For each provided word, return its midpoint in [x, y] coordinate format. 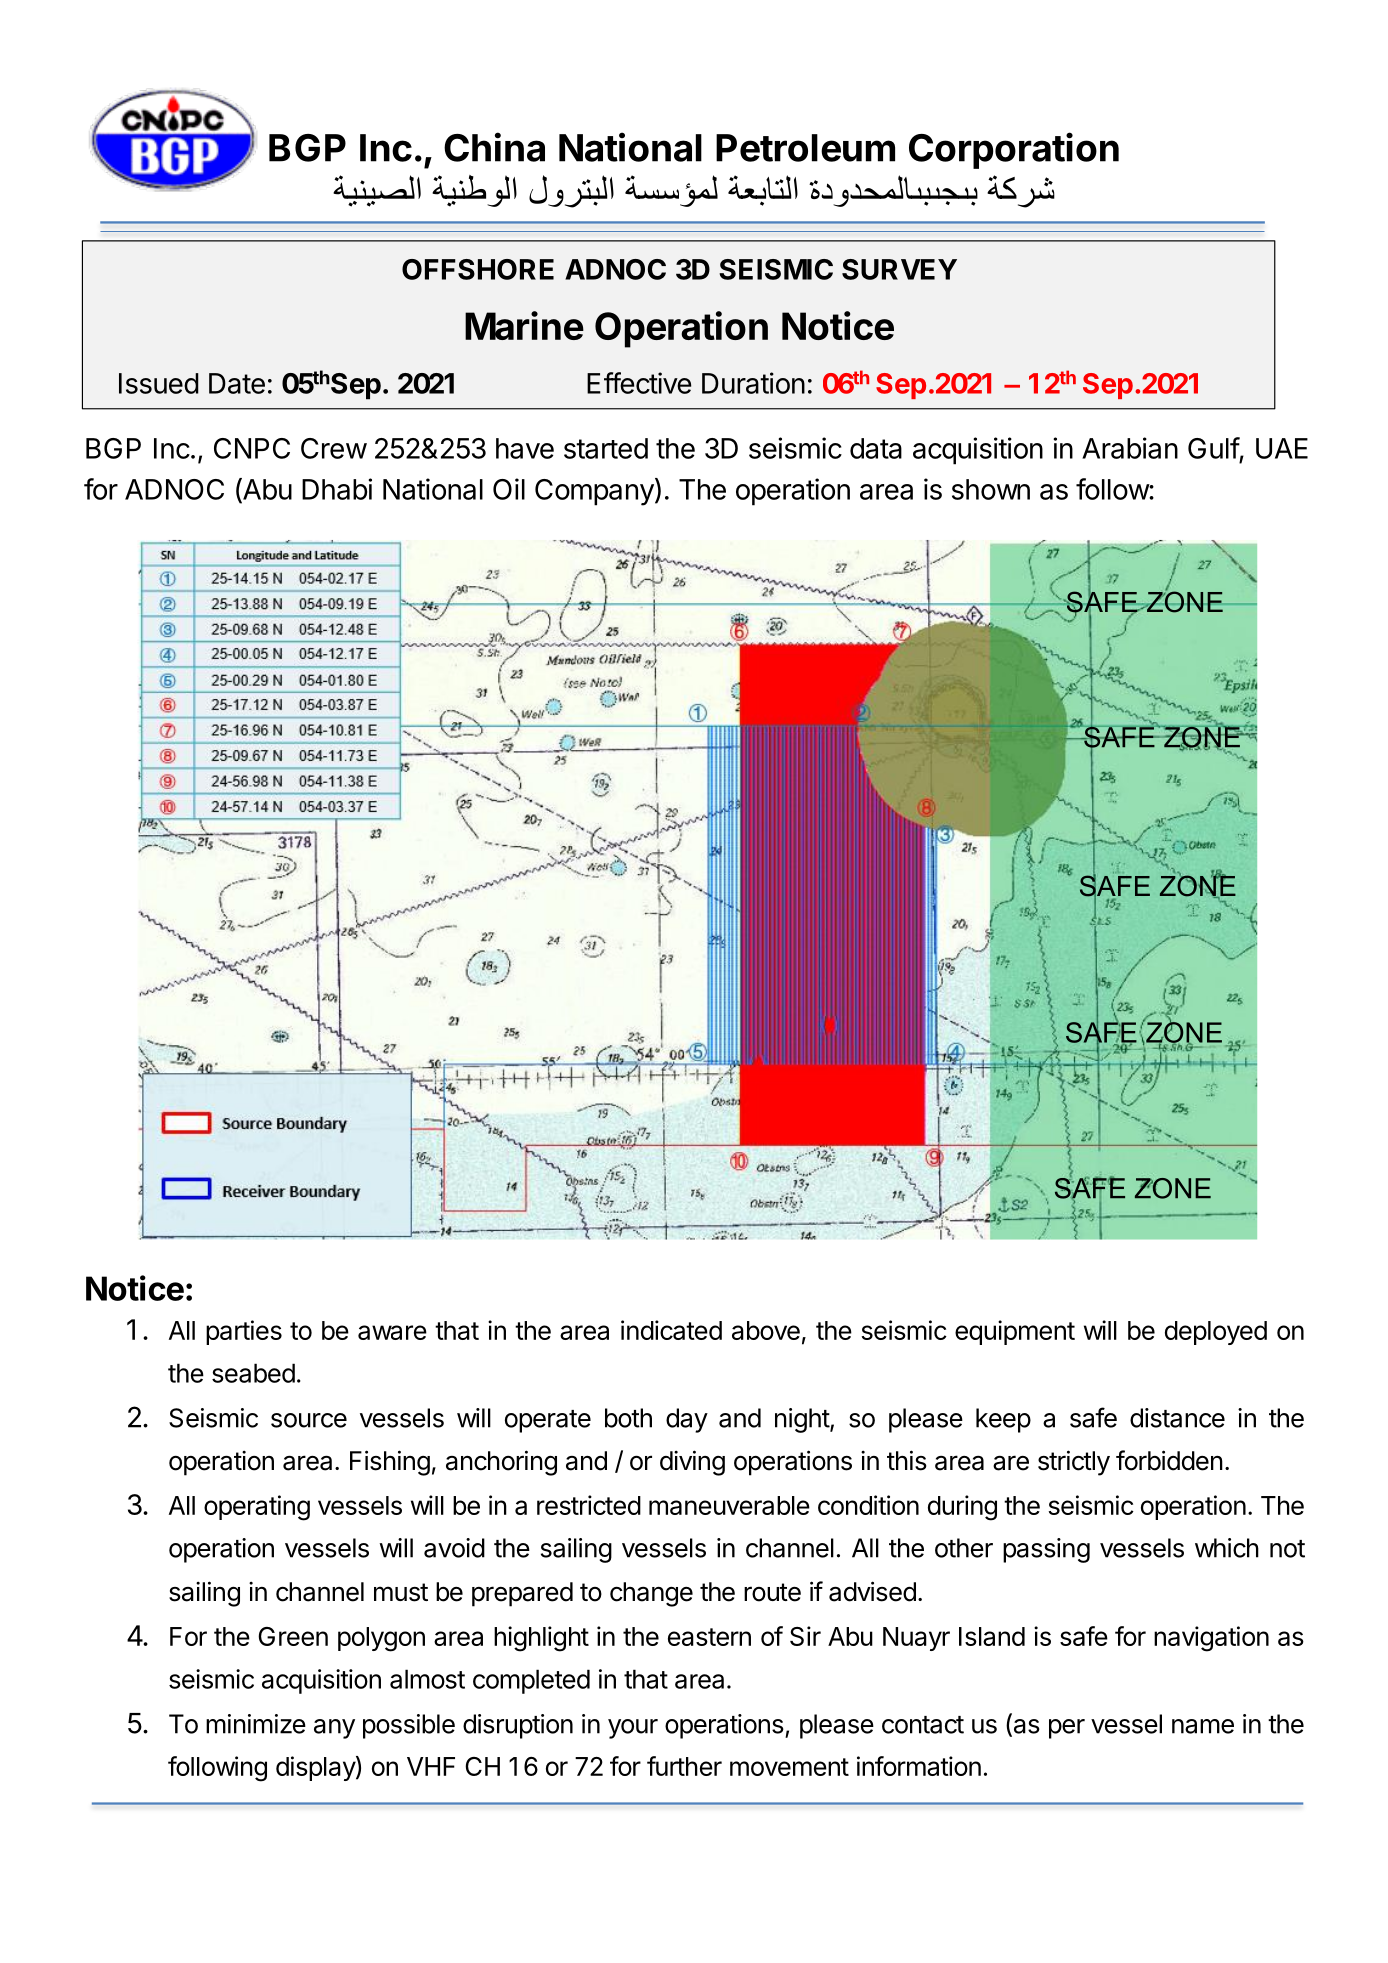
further [684, 1766]
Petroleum [805, 148]
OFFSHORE [478, 269]
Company [594, 492]
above [766, 1330]
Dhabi [337, 489]
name [1203, 1726]
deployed [1216, 1333]
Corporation [1014, 150]
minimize [256, 1724]
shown [991, 489]
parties [244, 1332]
